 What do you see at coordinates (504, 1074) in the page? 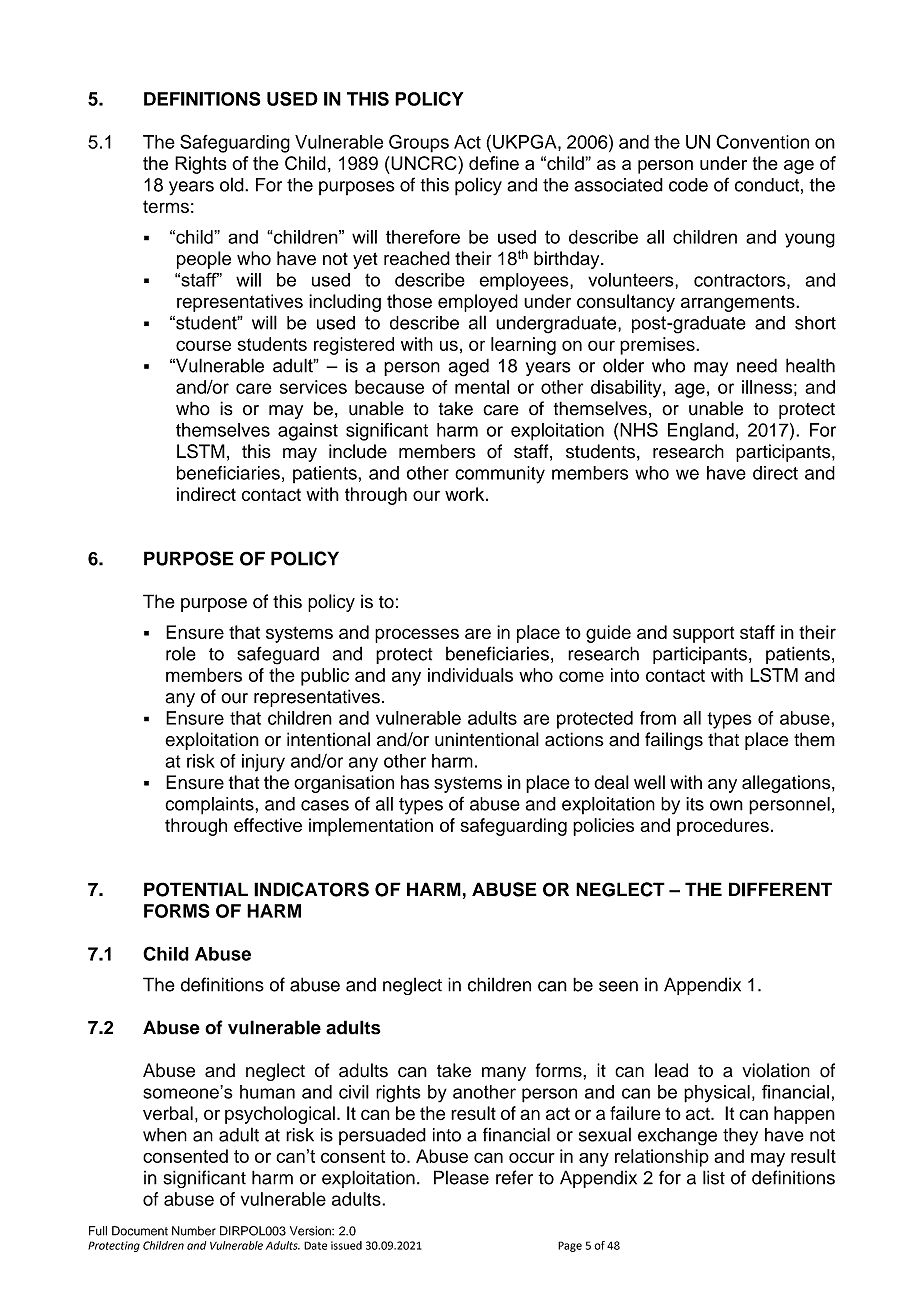
I see `many` at bounding box center [504, 1074].
